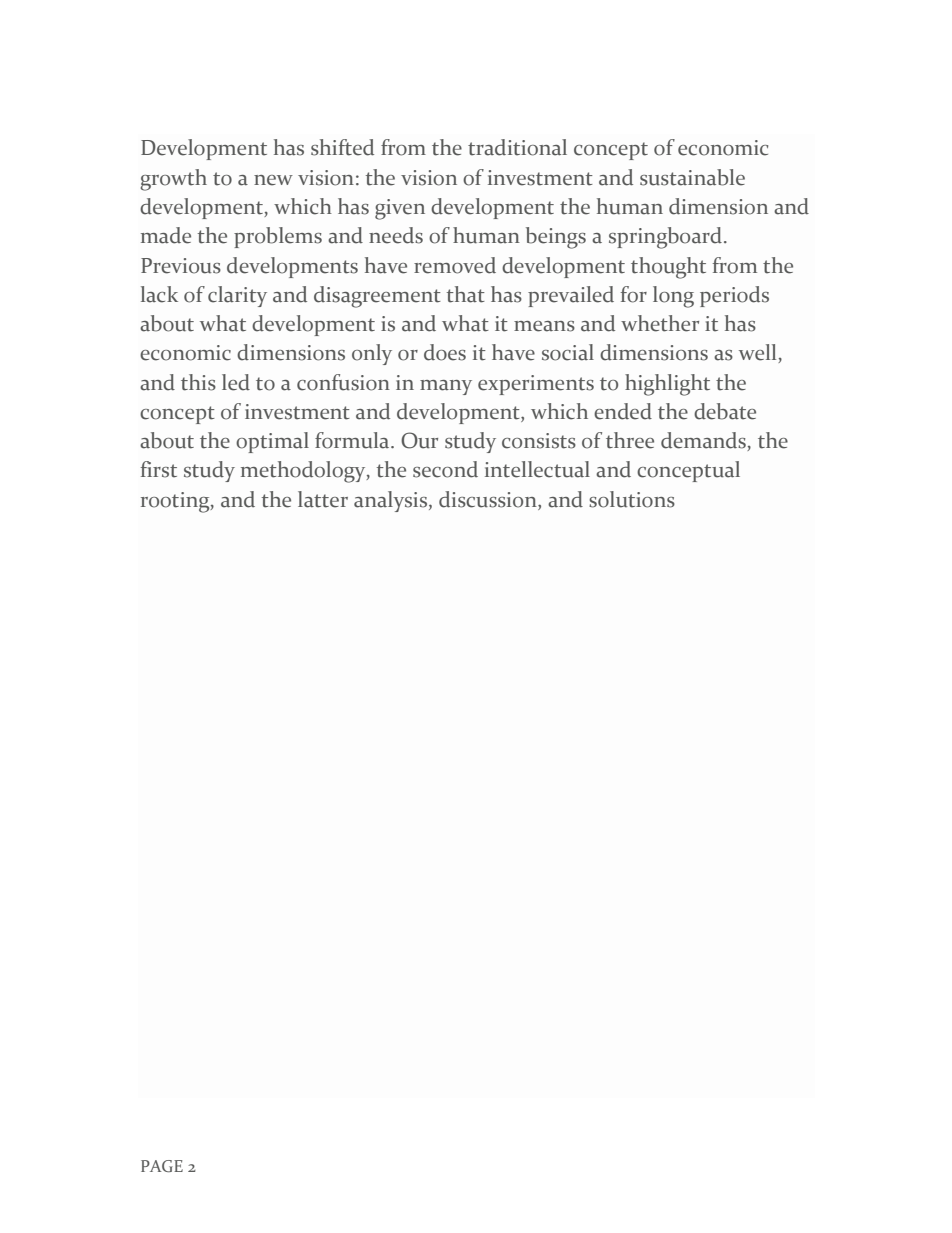  I want to click on traditional, so click(517, 147).
